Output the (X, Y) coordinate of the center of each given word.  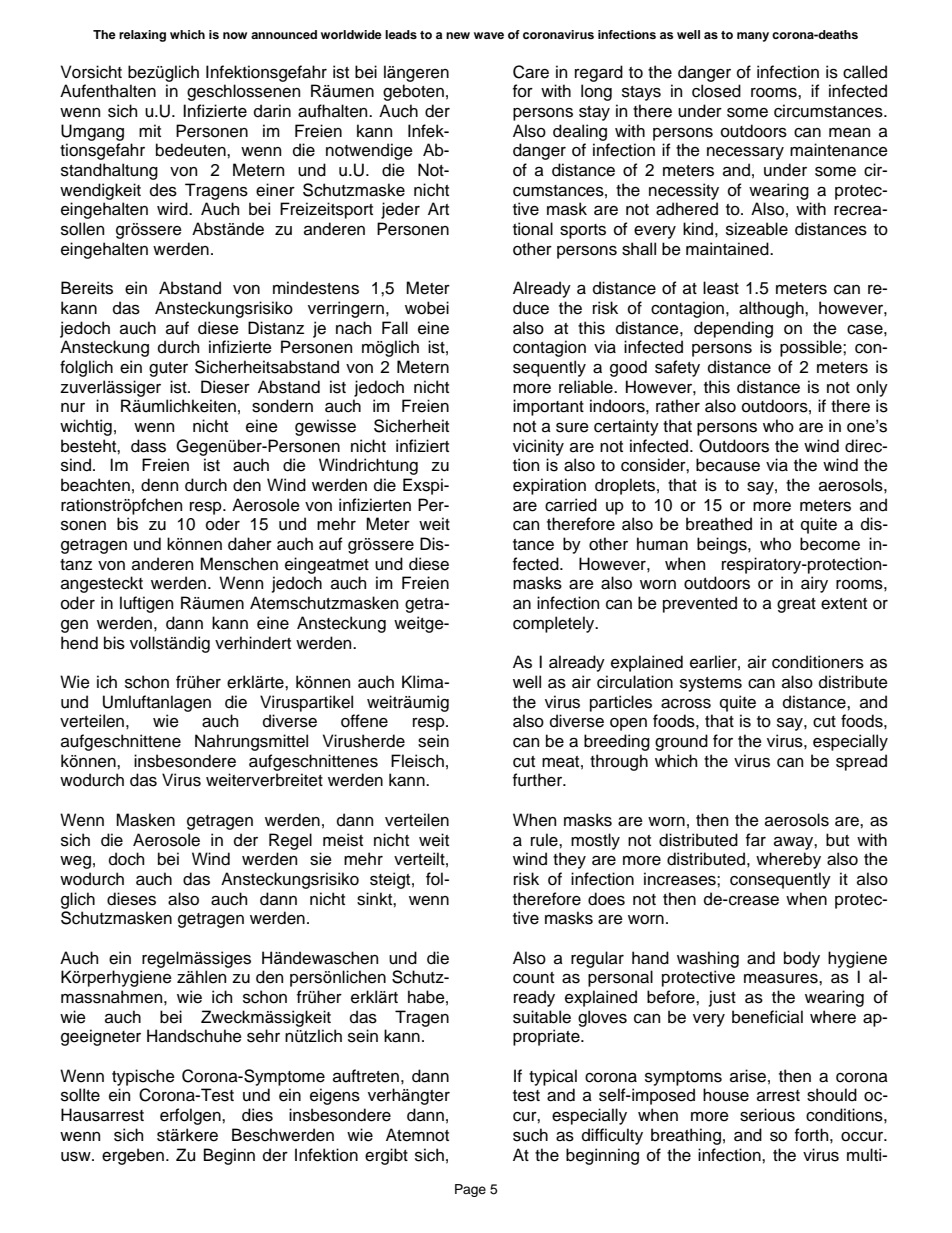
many (753, 37)
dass (148, 446)
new (458, 35)
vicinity (538, 447)
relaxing (142, 36)
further (539, 780)
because (728, 465)
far (756, 840)
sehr (263, 1036)
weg (75, 862)
